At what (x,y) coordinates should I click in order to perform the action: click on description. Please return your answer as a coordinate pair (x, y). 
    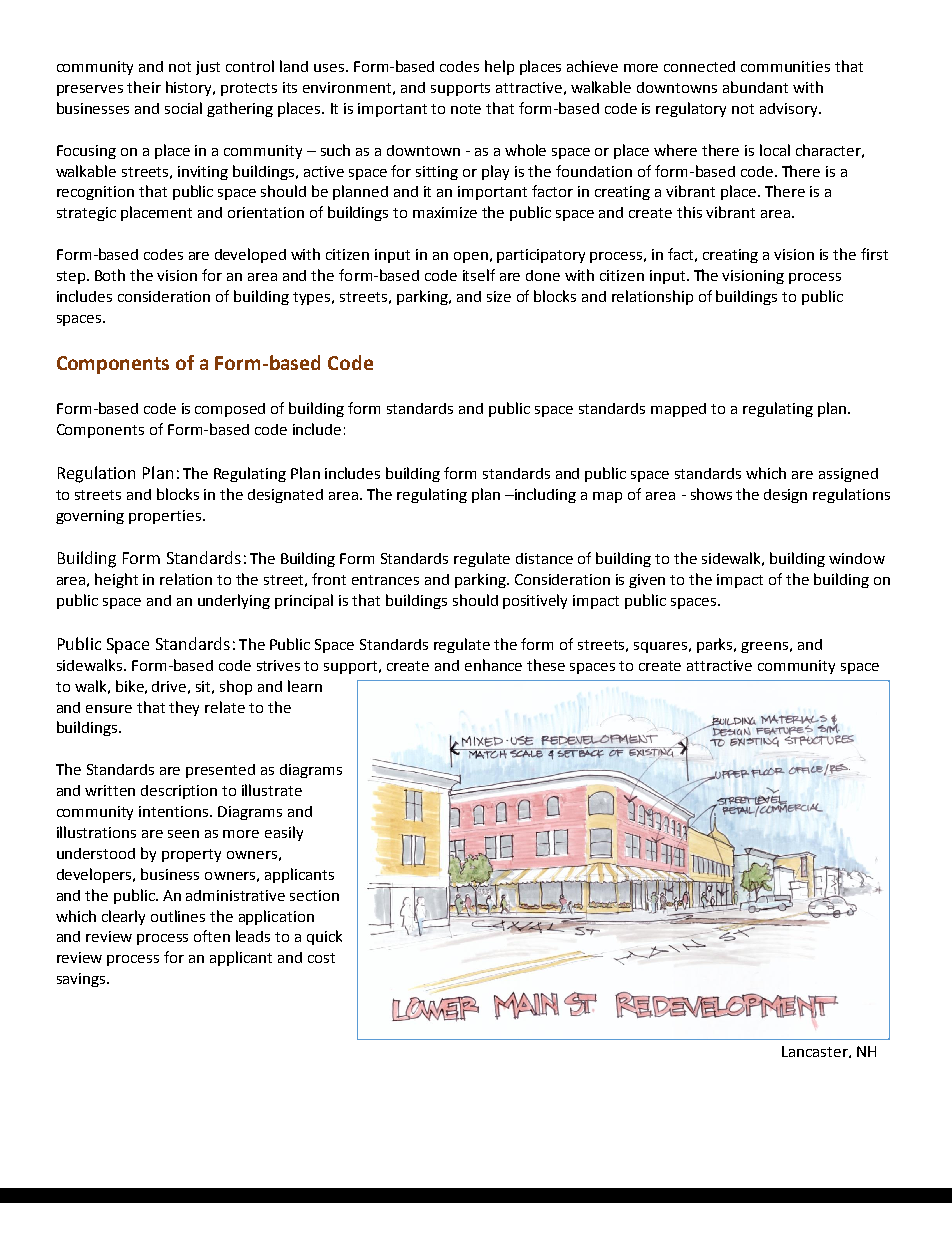
    Looking at the image, I should click on (179, 792).
